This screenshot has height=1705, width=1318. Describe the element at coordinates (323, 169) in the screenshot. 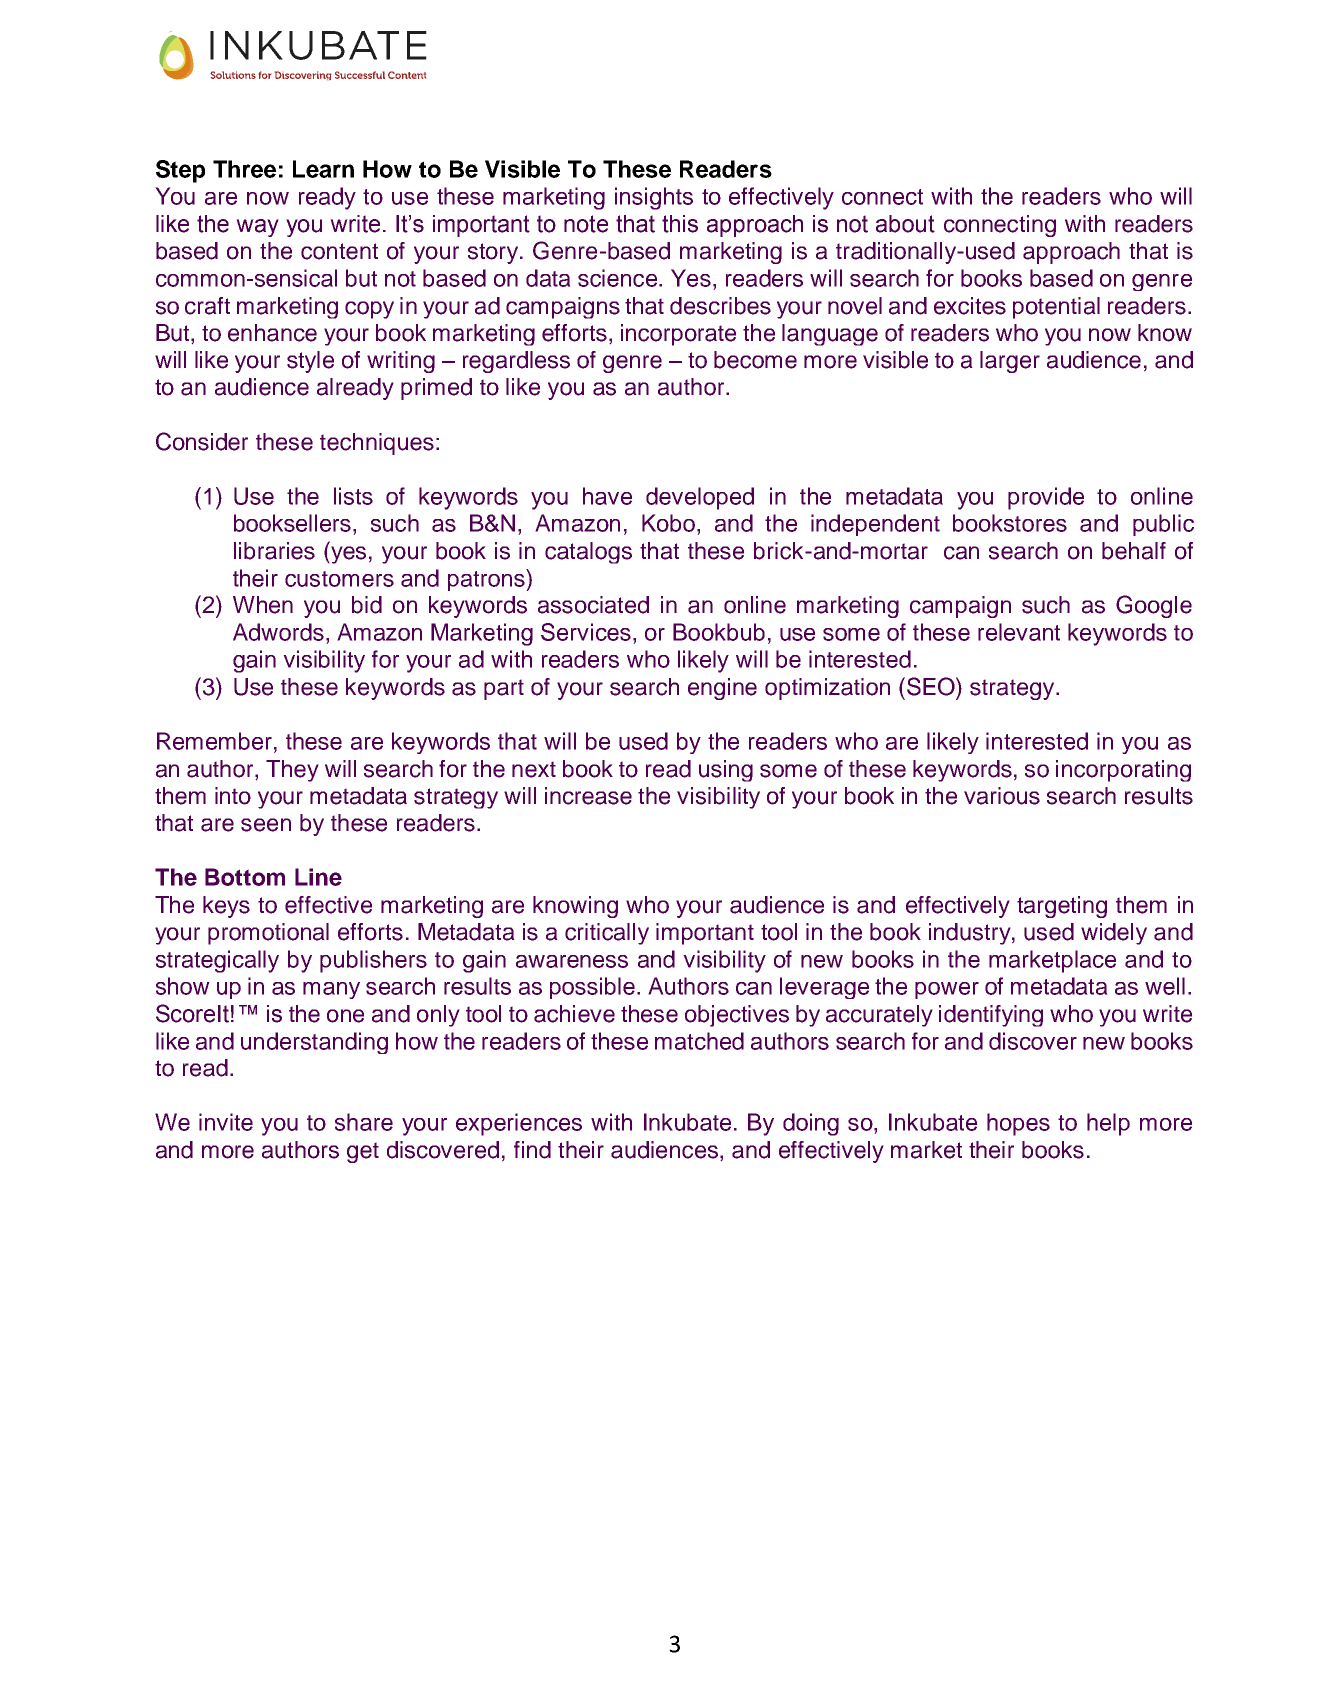

I see `Learn` at that location.
